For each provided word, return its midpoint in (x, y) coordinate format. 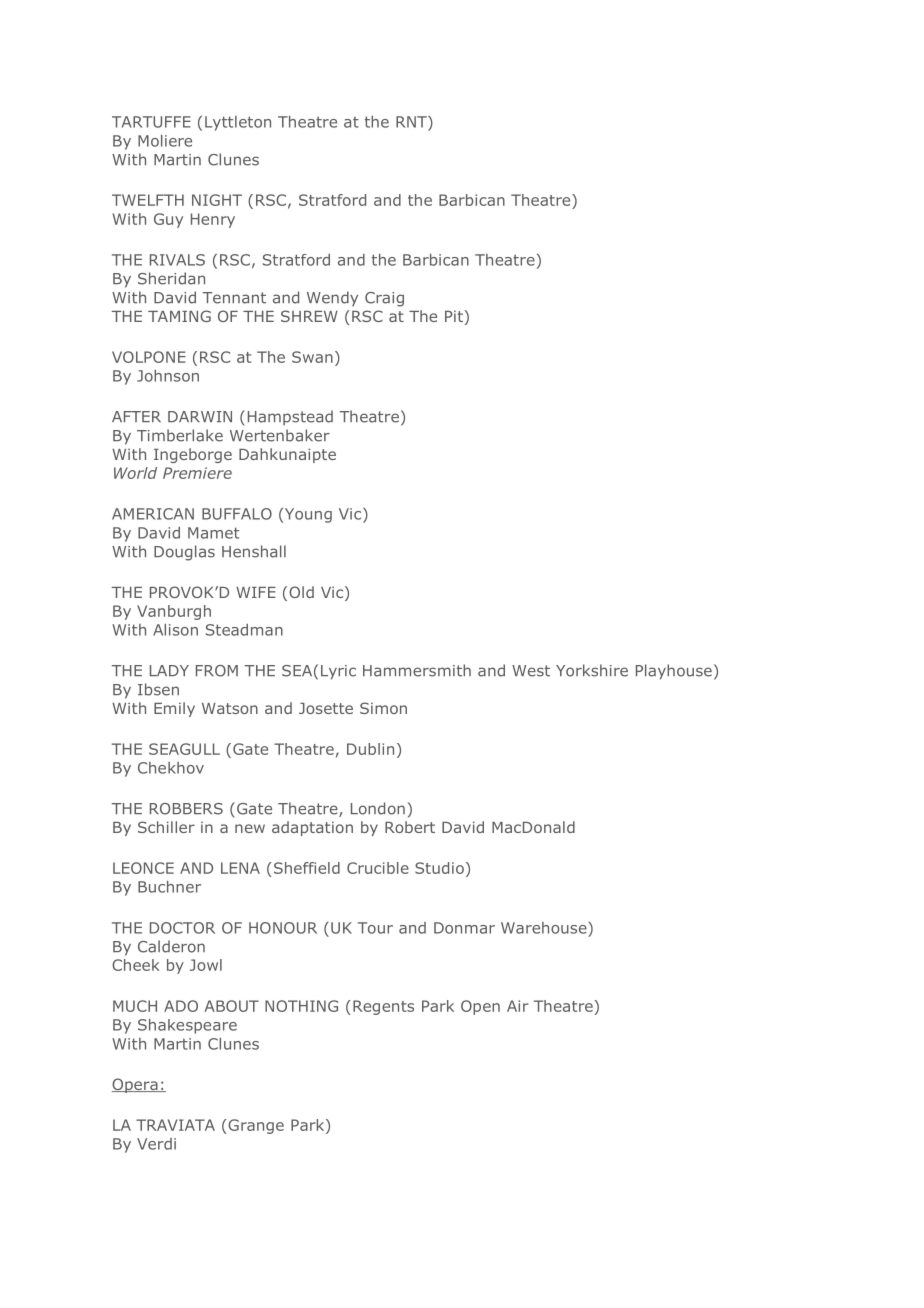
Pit (454, 316)
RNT (412, 122)
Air (518, 1006)
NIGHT (217, 200)
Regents (383, 1007)
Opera (136, 1085)
